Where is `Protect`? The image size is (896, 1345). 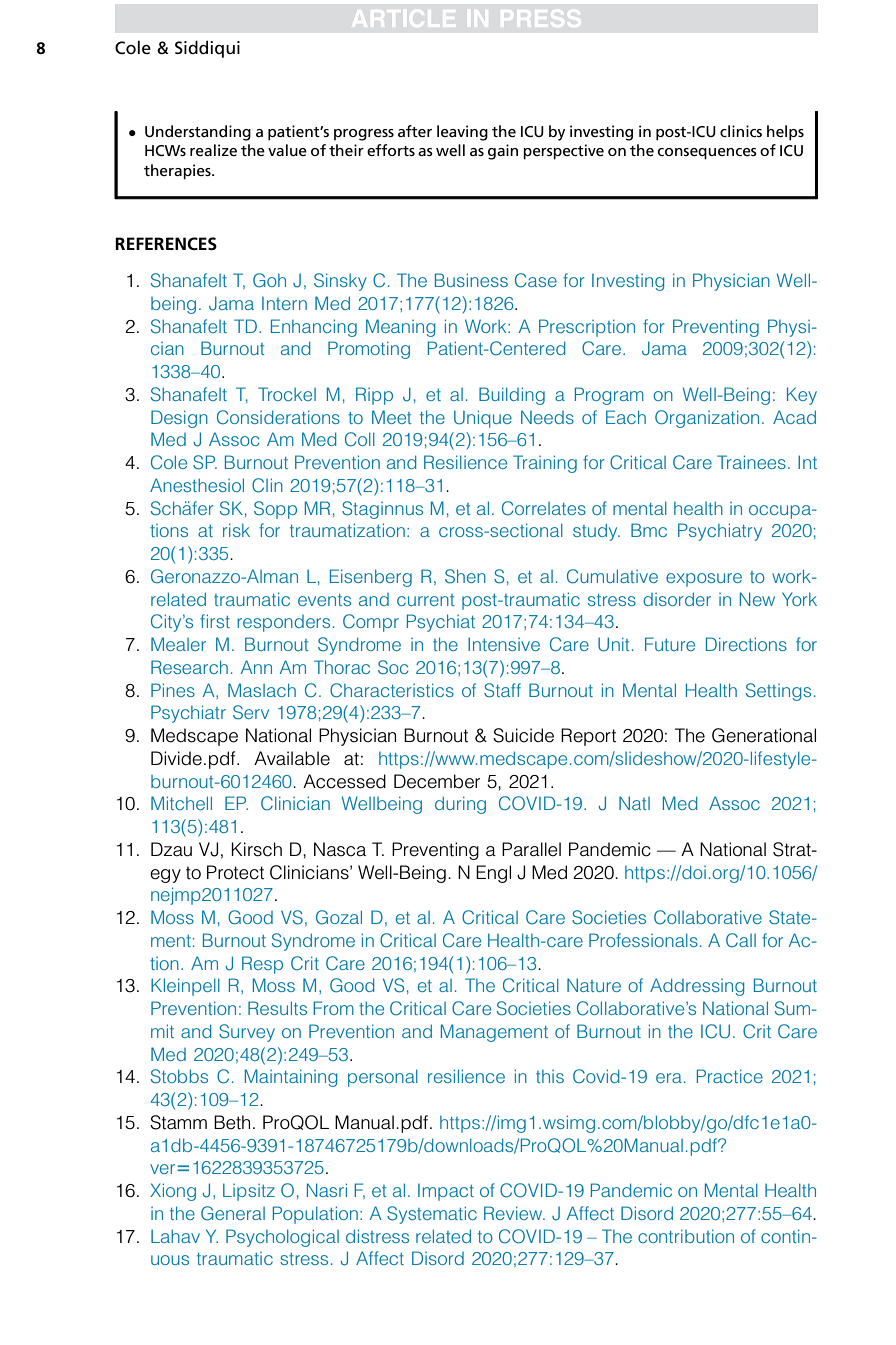
Protect is located at coordinates (235, 872).
